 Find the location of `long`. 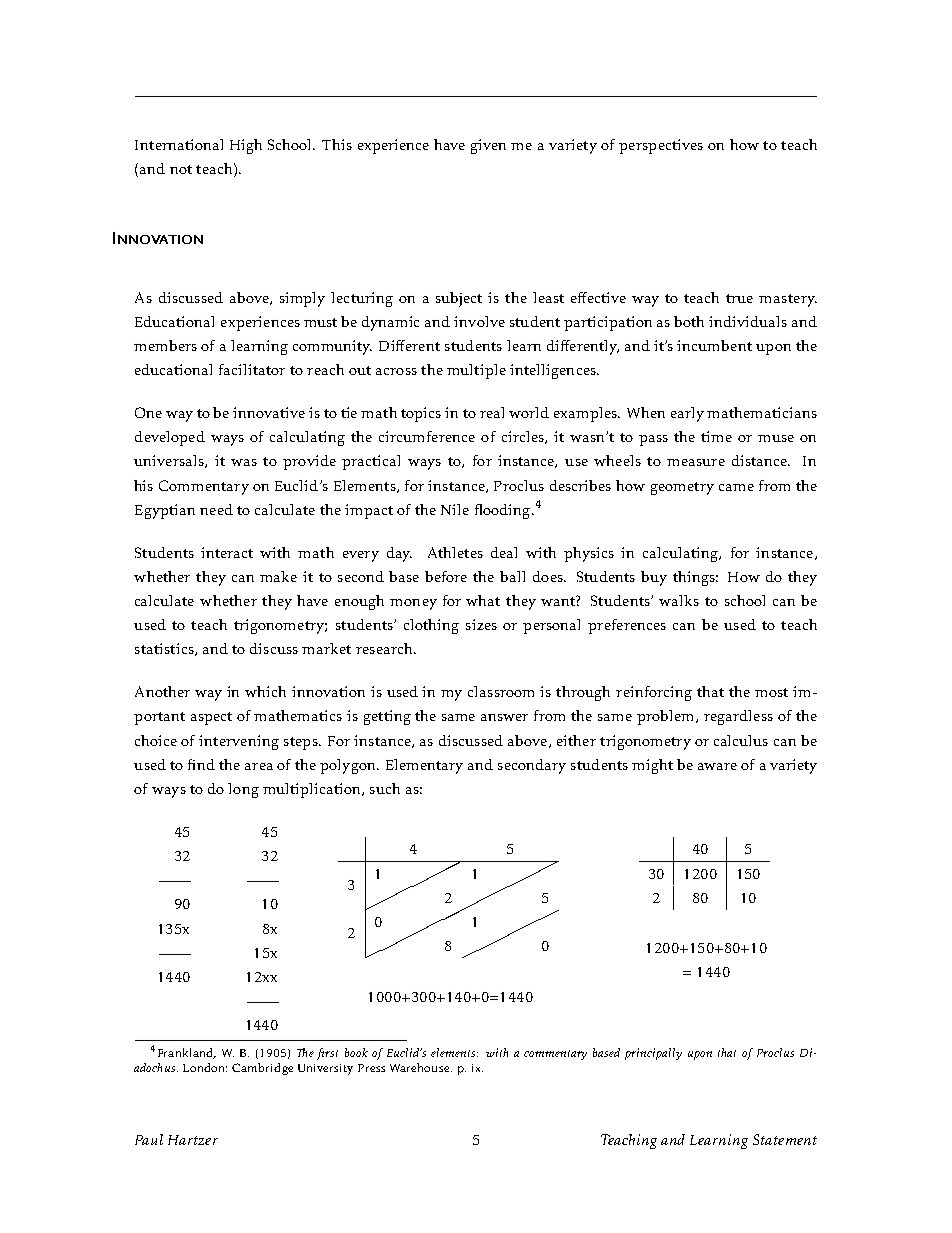

long is located at coordinates (243, 790).
